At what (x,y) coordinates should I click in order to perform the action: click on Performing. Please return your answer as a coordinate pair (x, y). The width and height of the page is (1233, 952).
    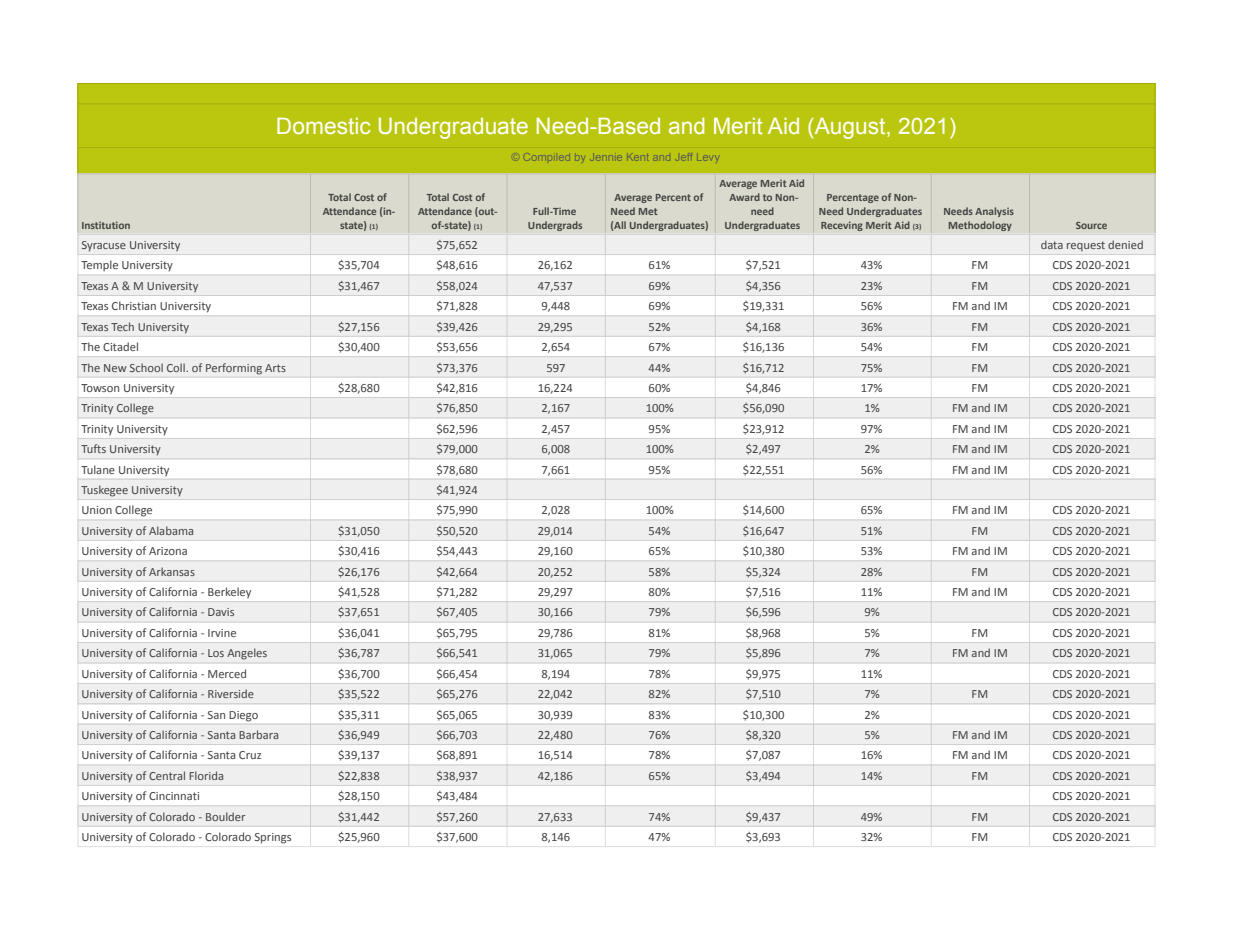
    Looking at the image, I should click on (234, 369).
